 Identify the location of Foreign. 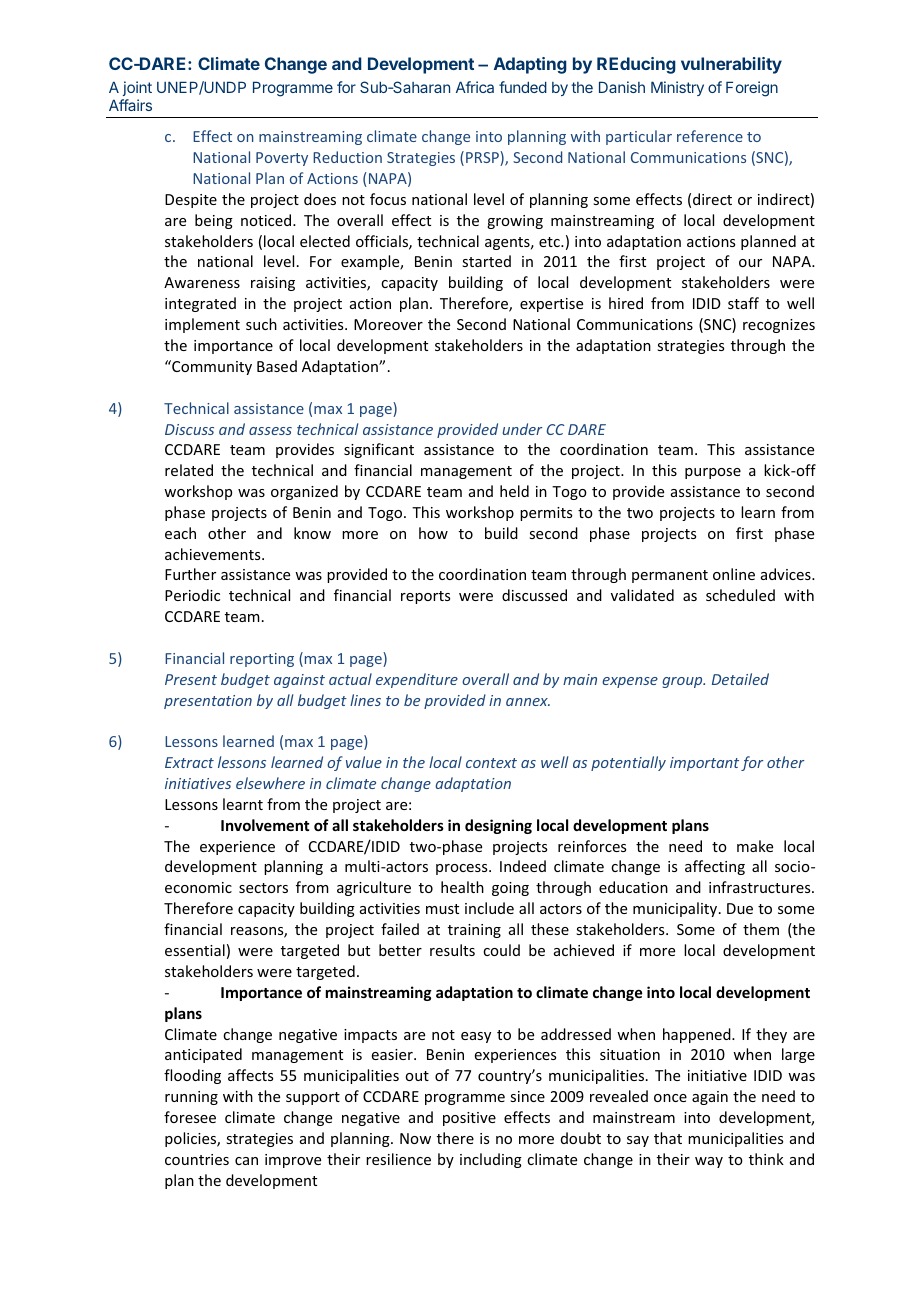
(752, 89).
